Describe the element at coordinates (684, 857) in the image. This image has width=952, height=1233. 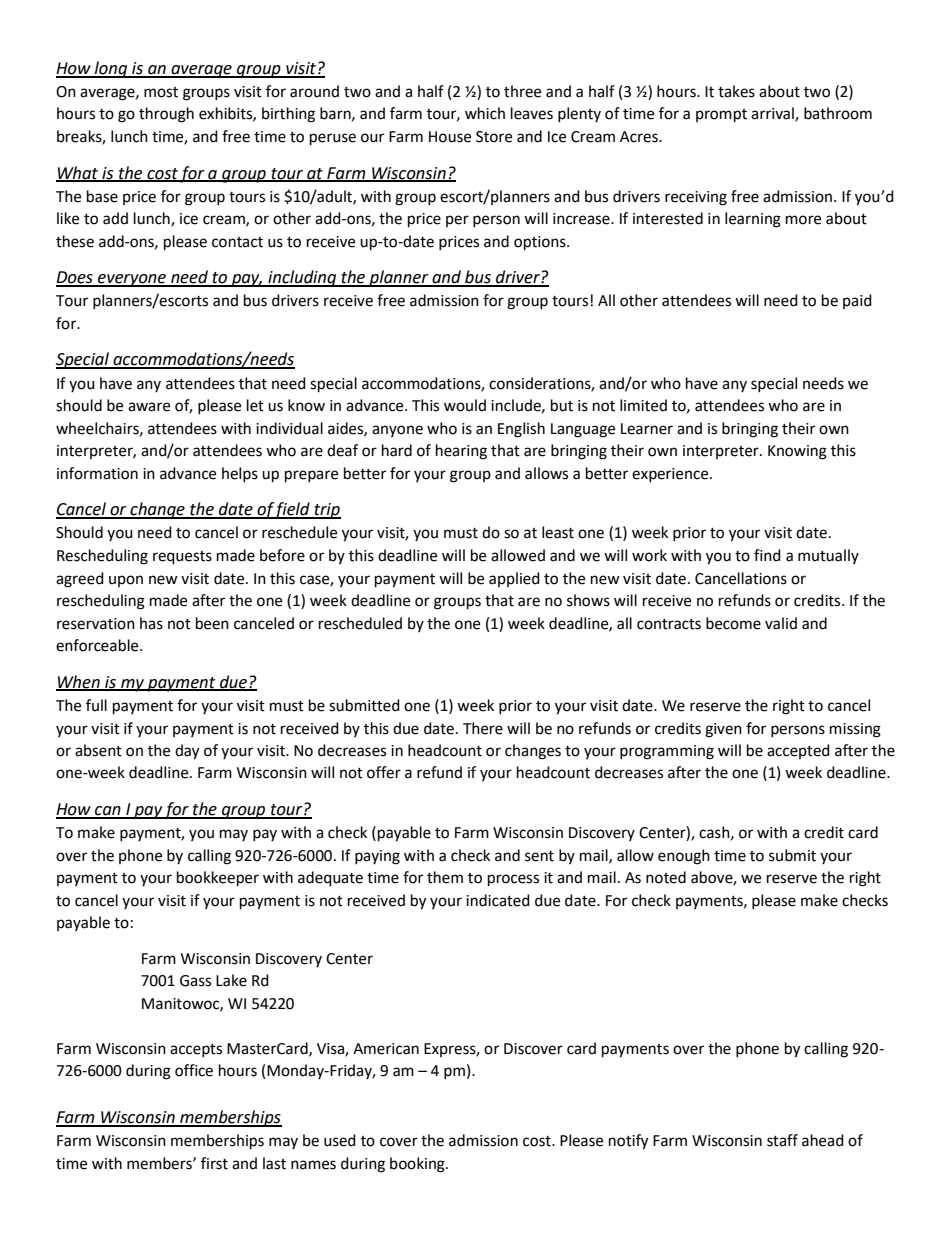
I see `enough` at that location.
